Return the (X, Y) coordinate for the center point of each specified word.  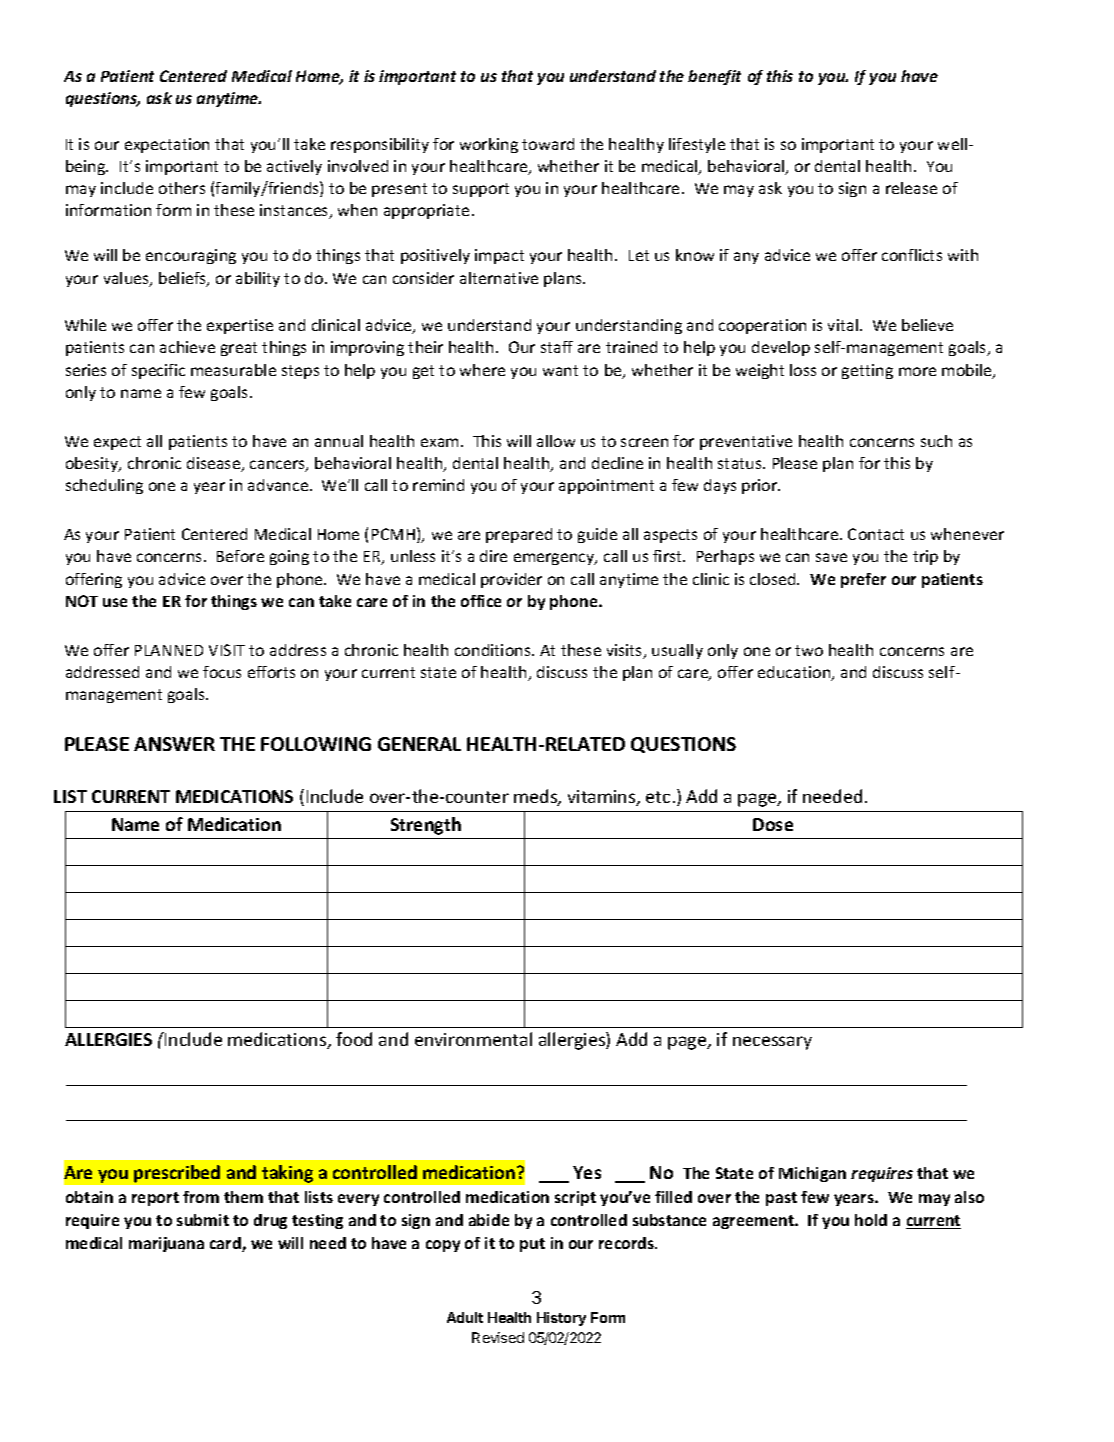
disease (215, 464)
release (911, 188)
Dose (773, 824)
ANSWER (174, 744)
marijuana (166, 1244)
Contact (876, 534)
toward (548, 144)
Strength (426, 826)
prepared (519, 535)
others (182, 188)
